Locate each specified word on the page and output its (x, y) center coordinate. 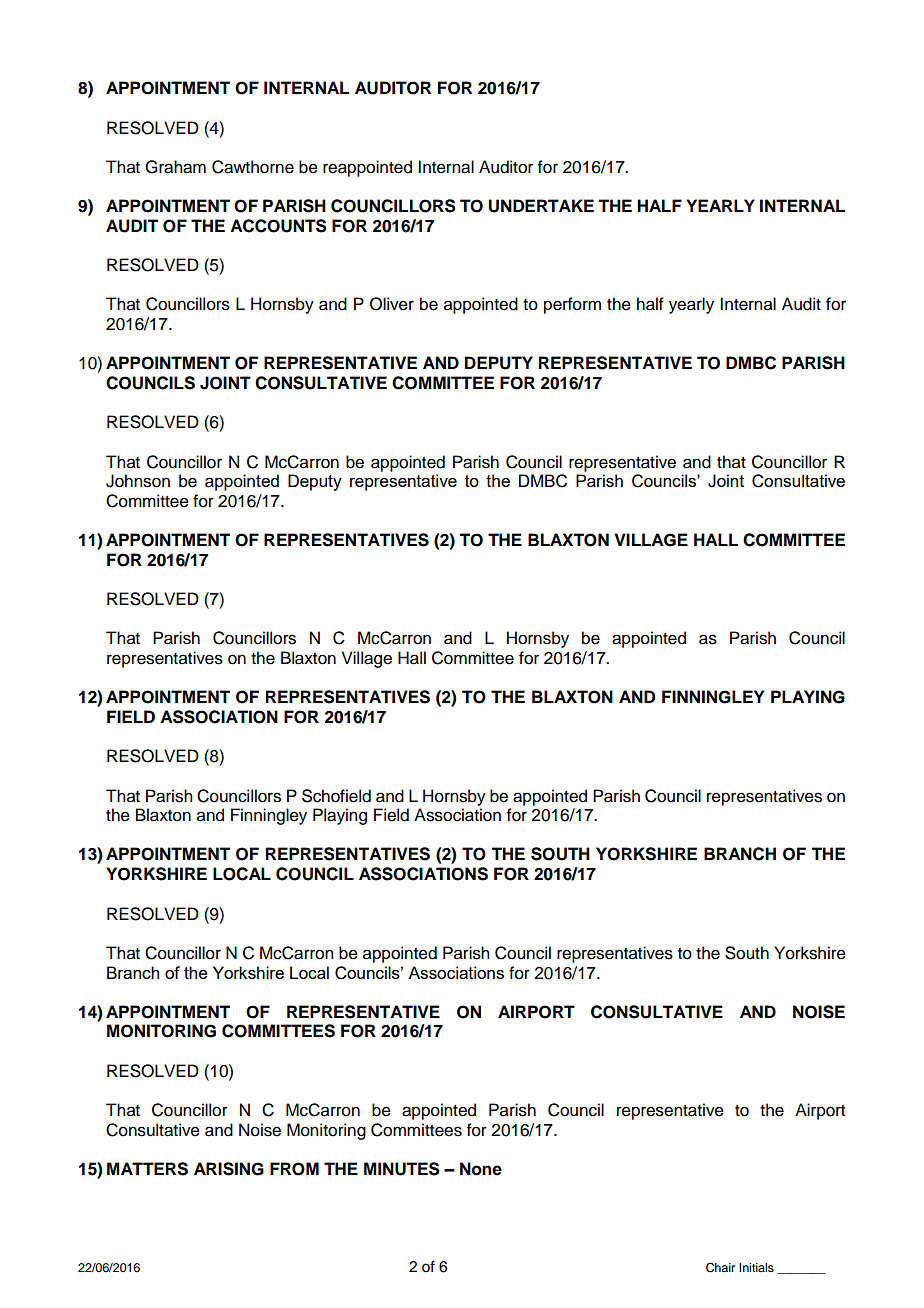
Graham (175, 167)
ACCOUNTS (278, 226)
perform (572, 305)
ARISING (229, 1169)
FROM (294, 1169)
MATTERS (147, 1169)
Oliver (392, 304)
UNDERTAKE (541, 206)
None (481, 1169)
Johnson (138, 481)
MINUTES (402, 1169)
